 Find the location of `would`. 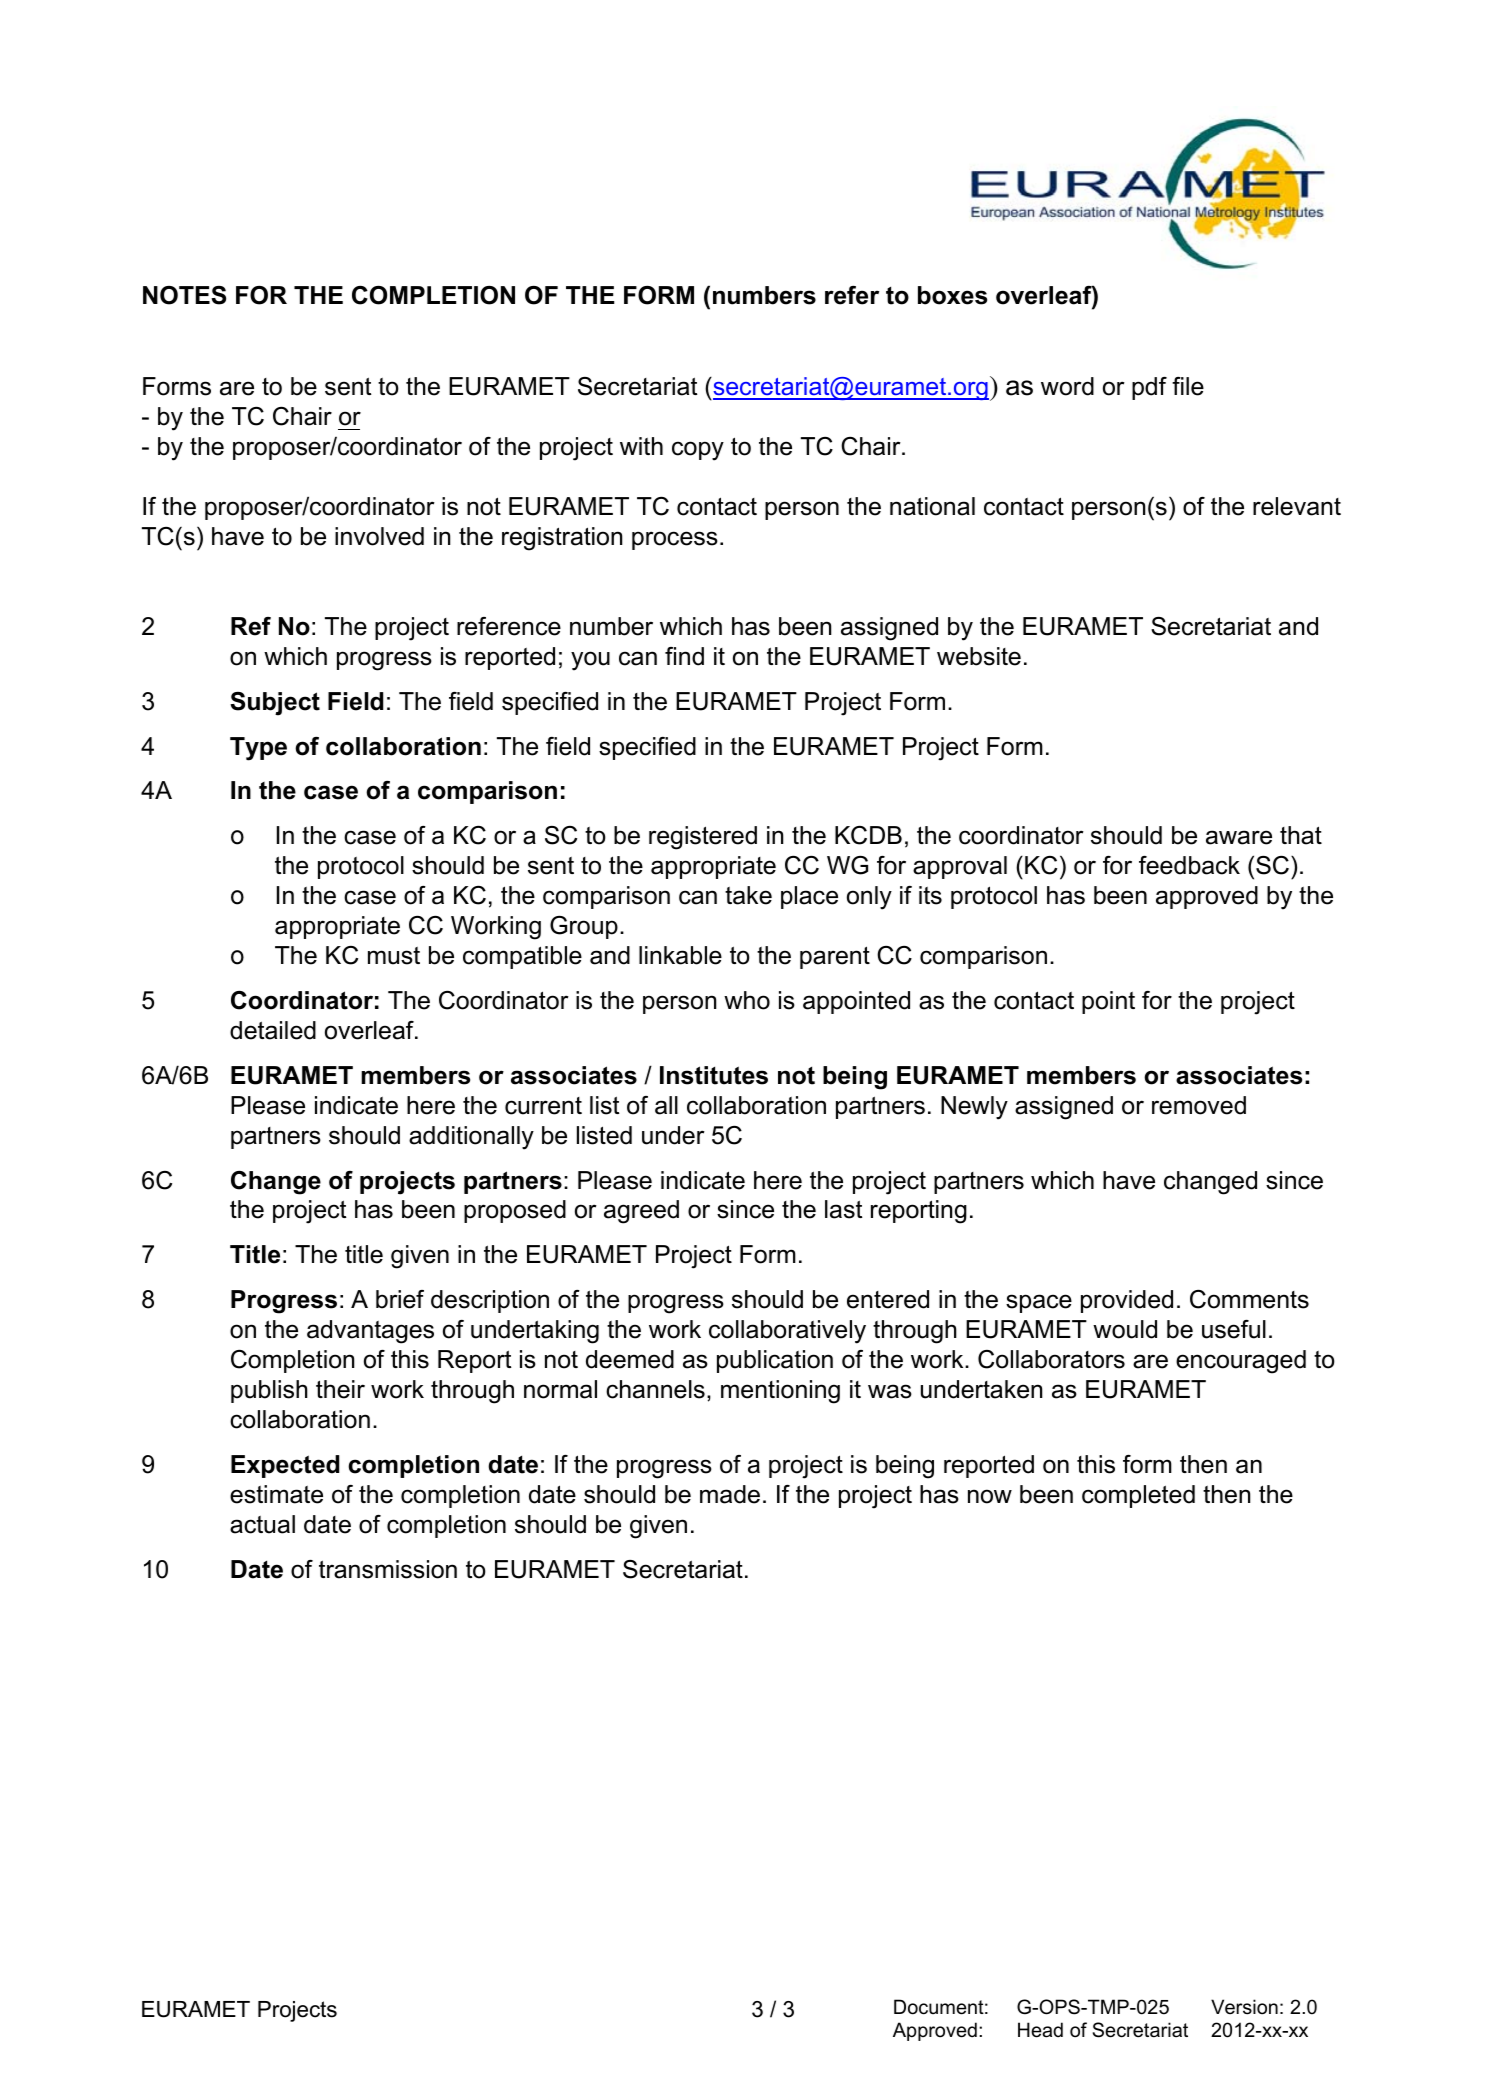

would is located at coordinates (1125, 1329).
